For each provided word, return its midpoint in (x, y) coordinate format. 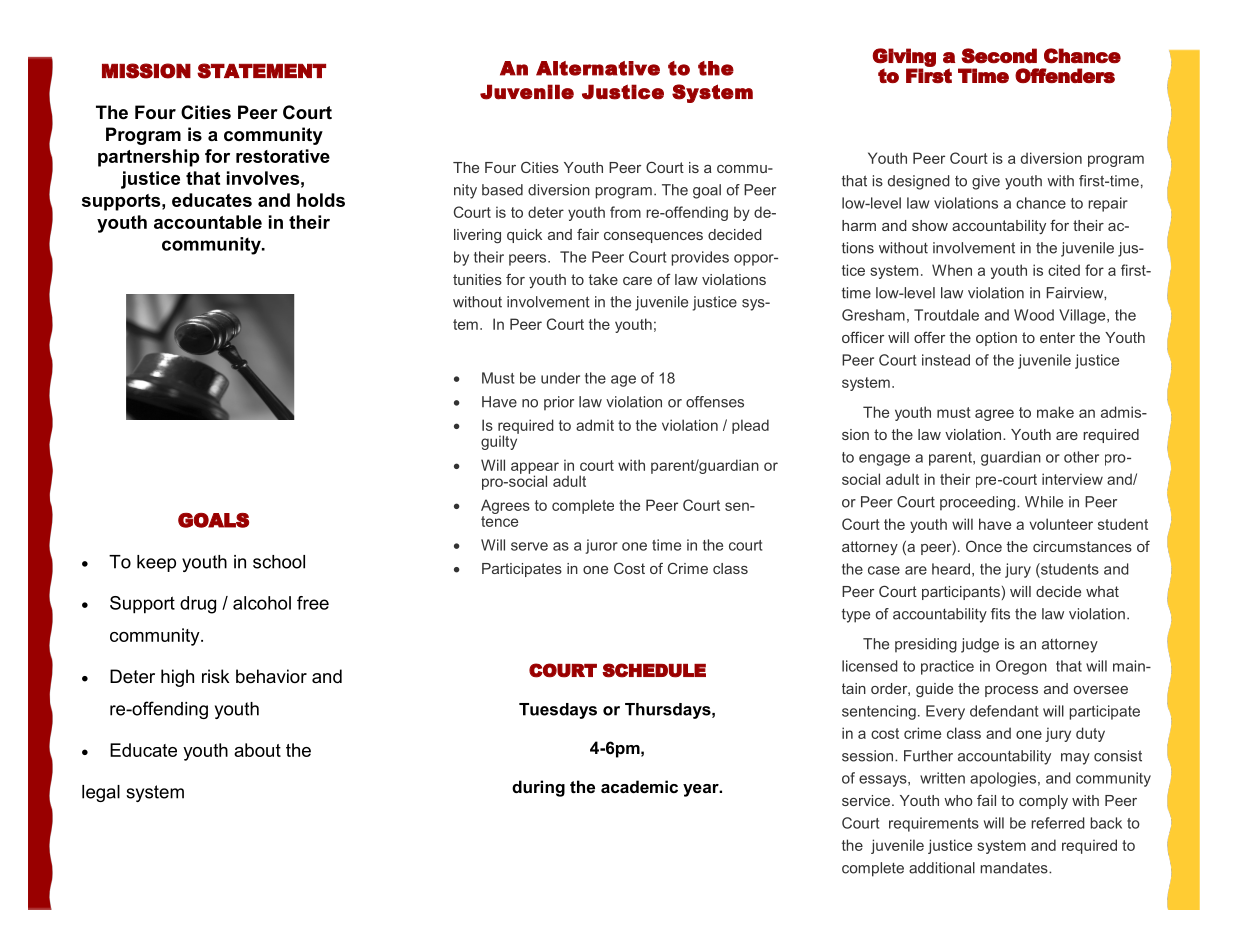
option (996, 339)
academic (639, 786)
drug (198, 605)
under (560, 378)
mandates (1015, 868)
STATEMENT (261, 71)
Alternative (598, 68)
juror (601, 546)
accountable (208, 222)
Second (999, 56)
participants (961, 593)
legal (101, 793)
